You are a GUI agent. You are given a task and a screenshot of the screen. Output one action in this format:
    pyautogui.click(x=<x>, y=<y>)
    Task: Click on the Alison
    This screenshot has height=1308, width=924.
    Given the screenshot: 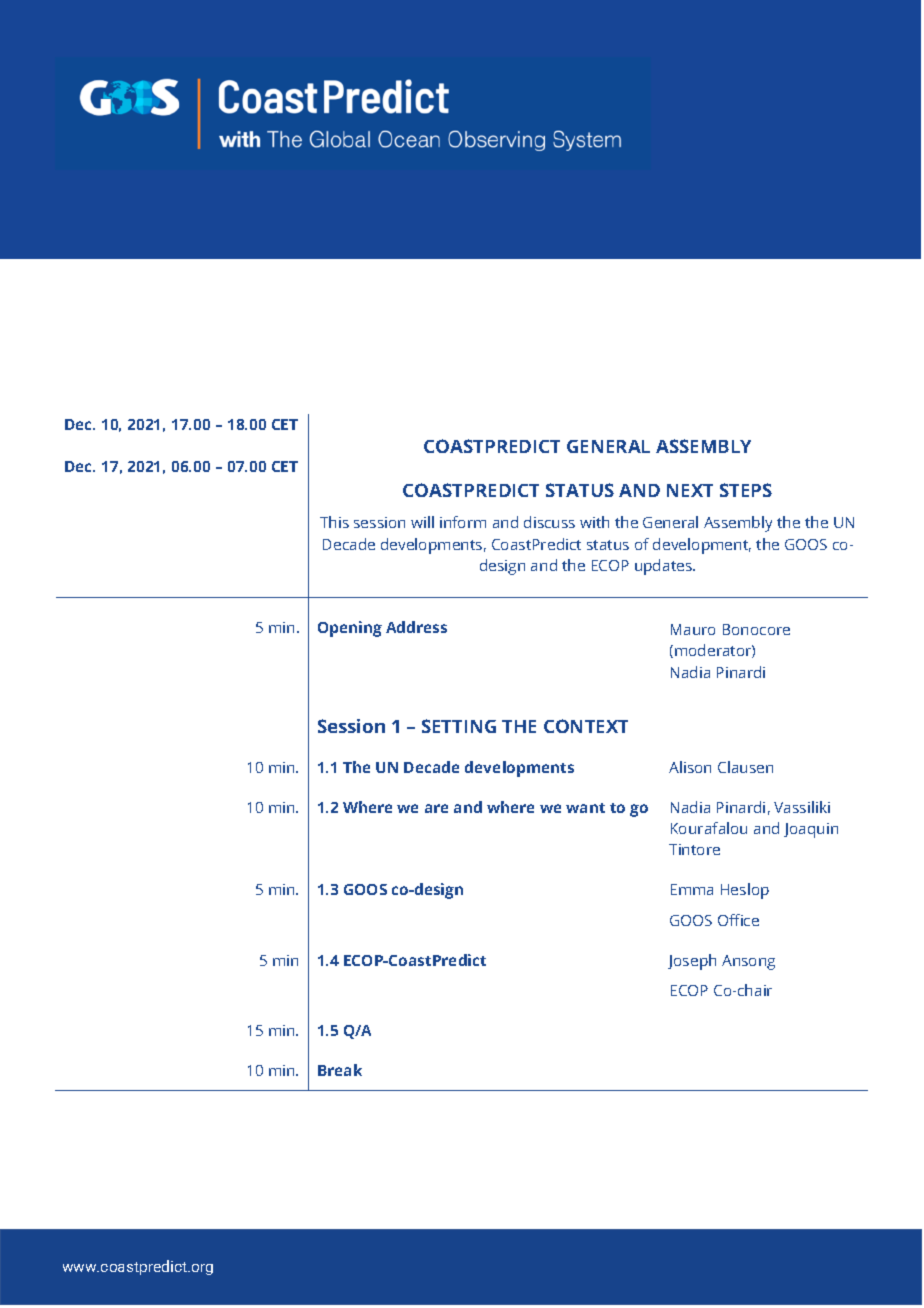 What is the action you would take?
    pyautogui.click(x=690, y=767)
